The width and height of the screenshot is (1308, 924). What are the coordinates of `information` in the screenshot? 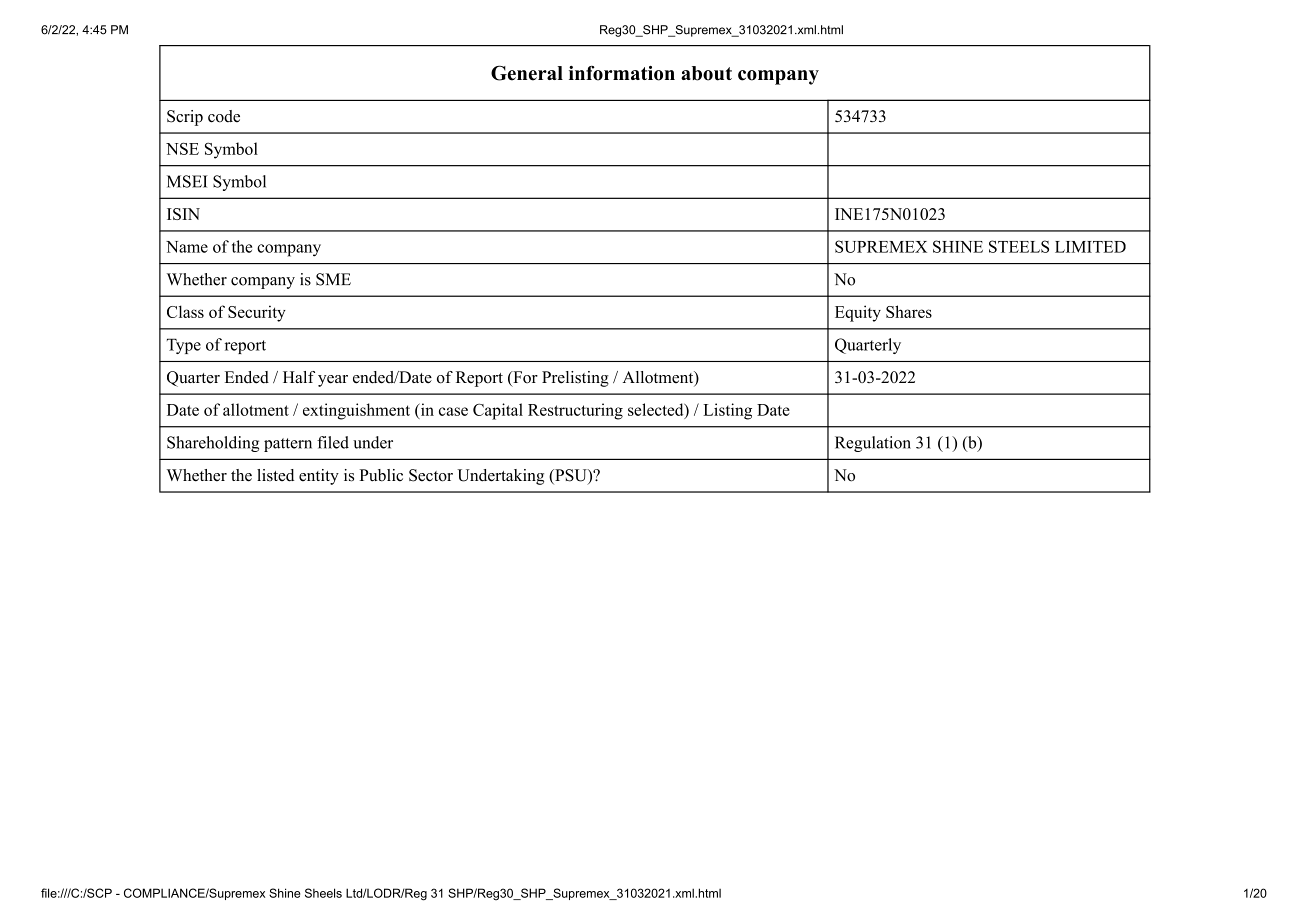 It's located at (622, 73).
